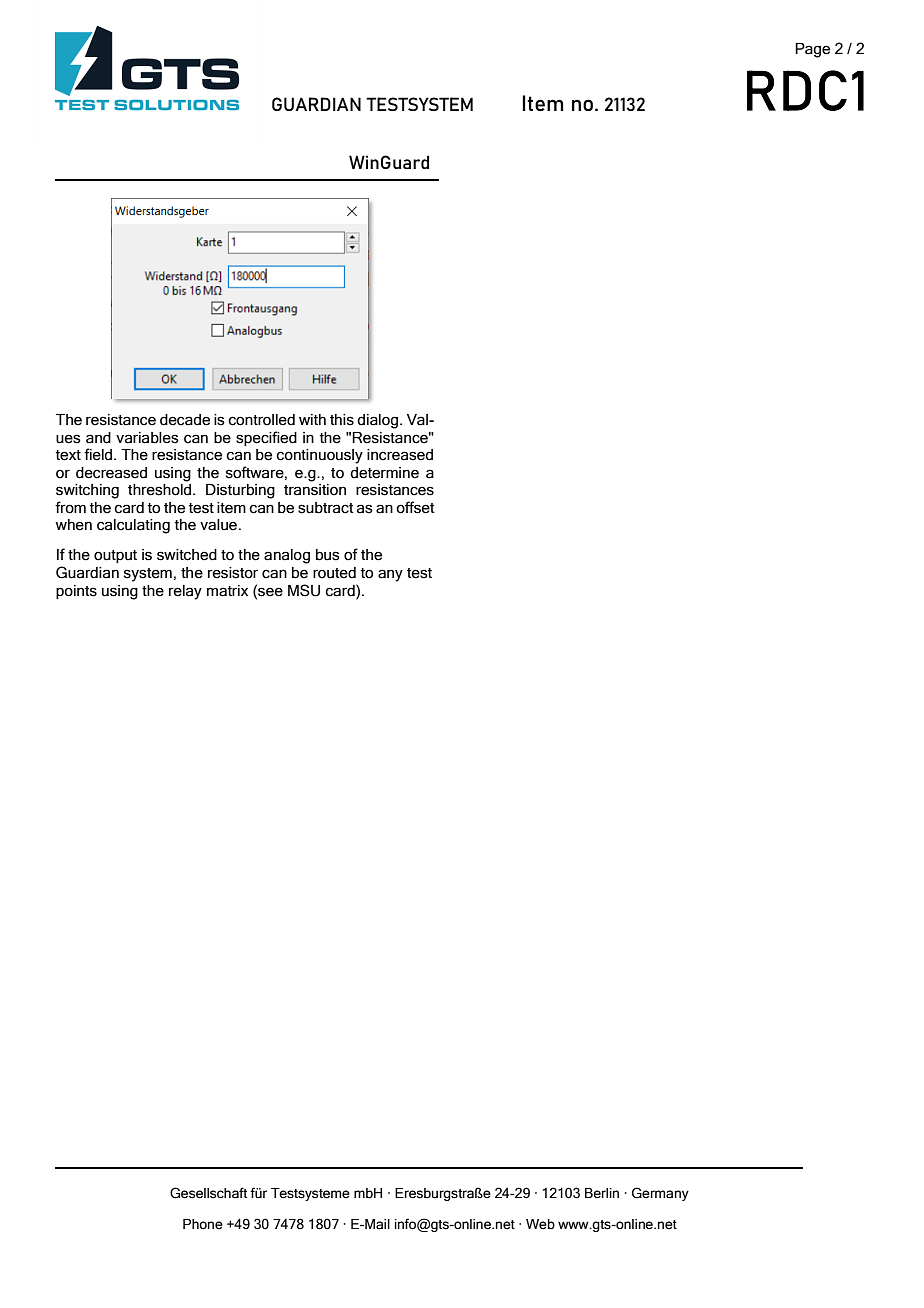  I want to click on this, so click(342, 420).
